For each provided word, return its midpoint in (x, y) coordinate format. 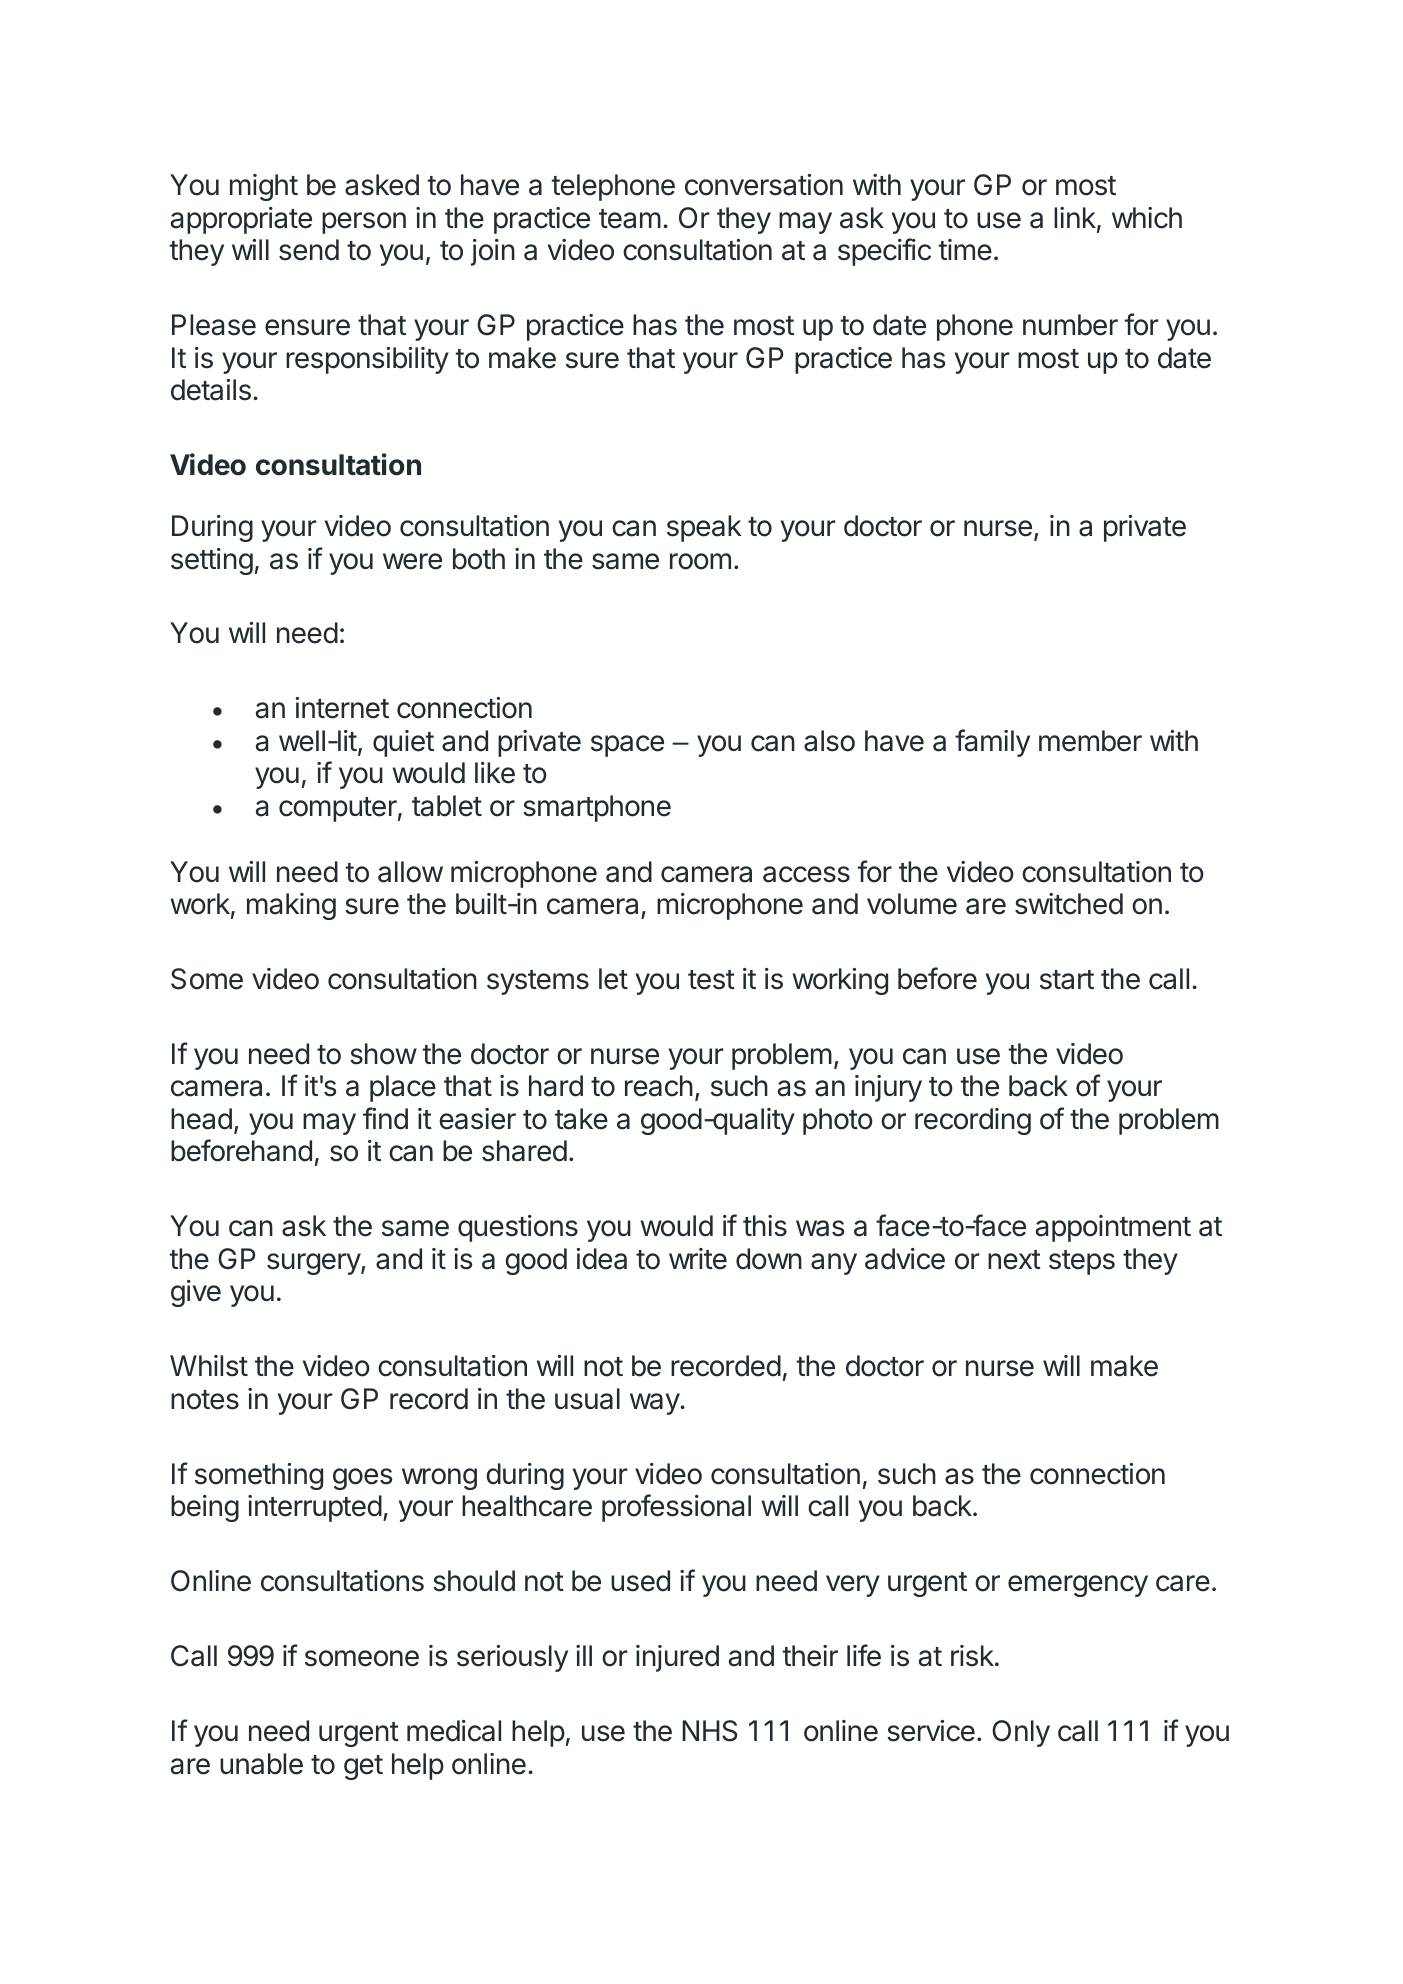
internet (342, 708)
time (965, 250)
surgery (314, 1264)
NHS (710, 1731)
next (1014, 1260)
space (627, 746)
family (992, 743)
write (698, 1259)
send (309, 250)
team (630, 219)
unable (261, 1764)
